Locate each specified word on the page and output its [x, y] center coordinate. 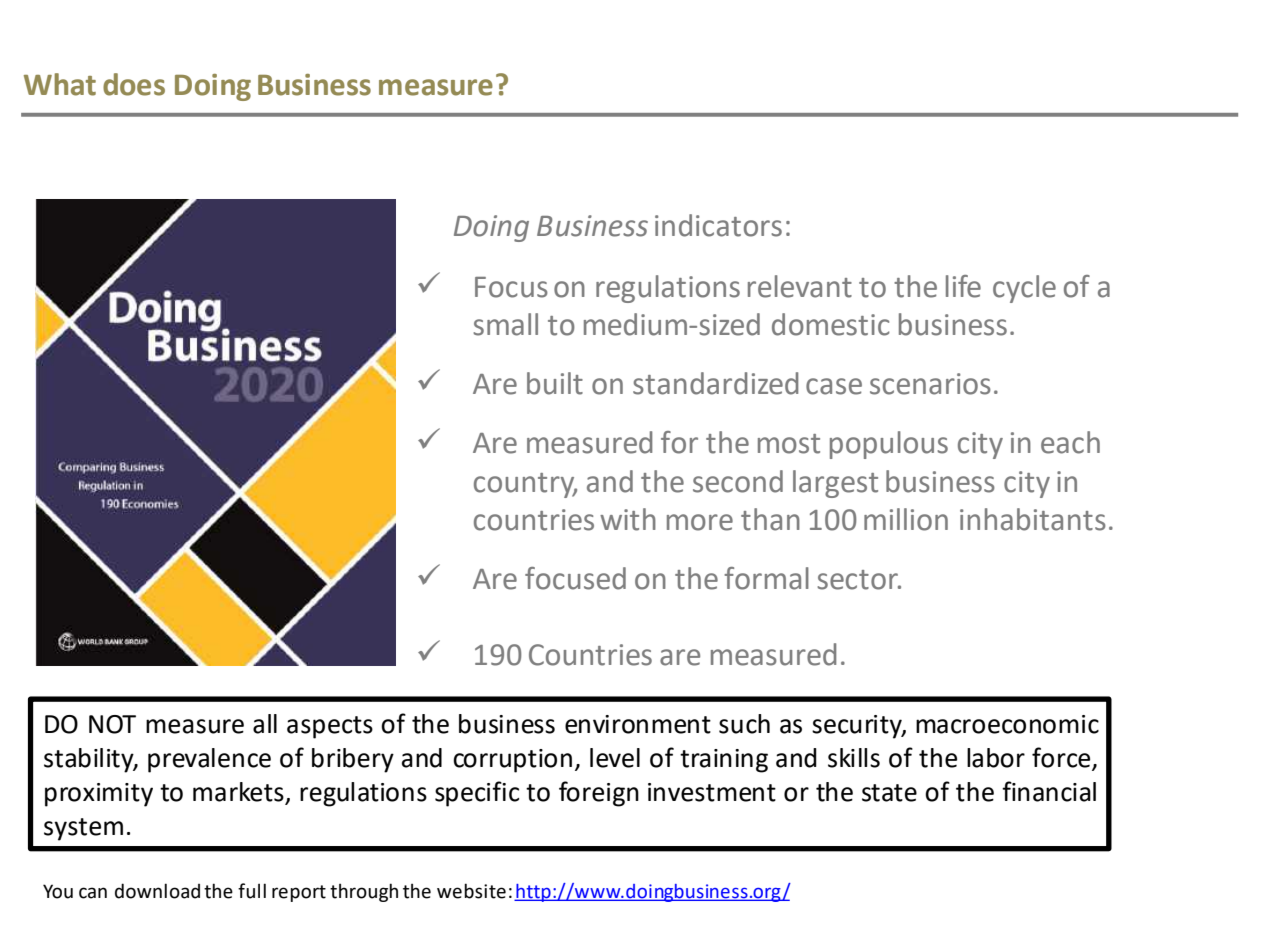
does [134, 84]
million [906, 519]
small [505, 324]
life [963, 286]
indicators [718, 225]
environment [638, 724]
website [471, 891]
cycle [1024, 289]
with [628, 519]
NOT [112, 724]
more [700, 522]
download [157, 891]
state [889, 793]
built [555, 383]
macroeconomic [1007, 724]
